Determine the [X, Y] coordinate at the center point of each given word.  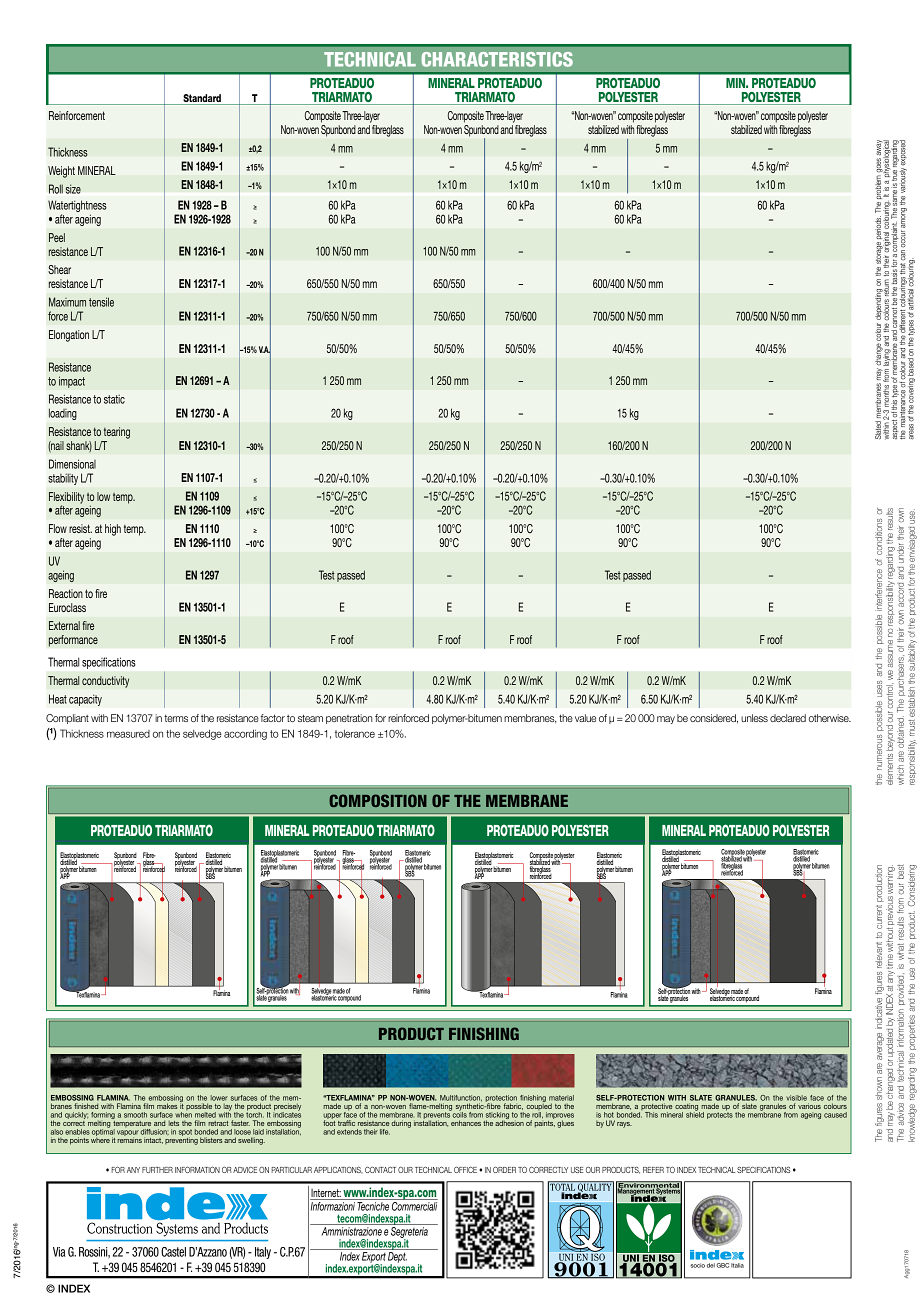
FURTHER [157, 1170]
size [73, 189]
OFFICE [465, 1169]
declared [788, 718]
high [113, 530]
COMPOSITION [378, 800]
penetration [349, 719]
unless [754, 718]
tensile [101, 302]
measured [128, 734]
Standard [202, 99]
